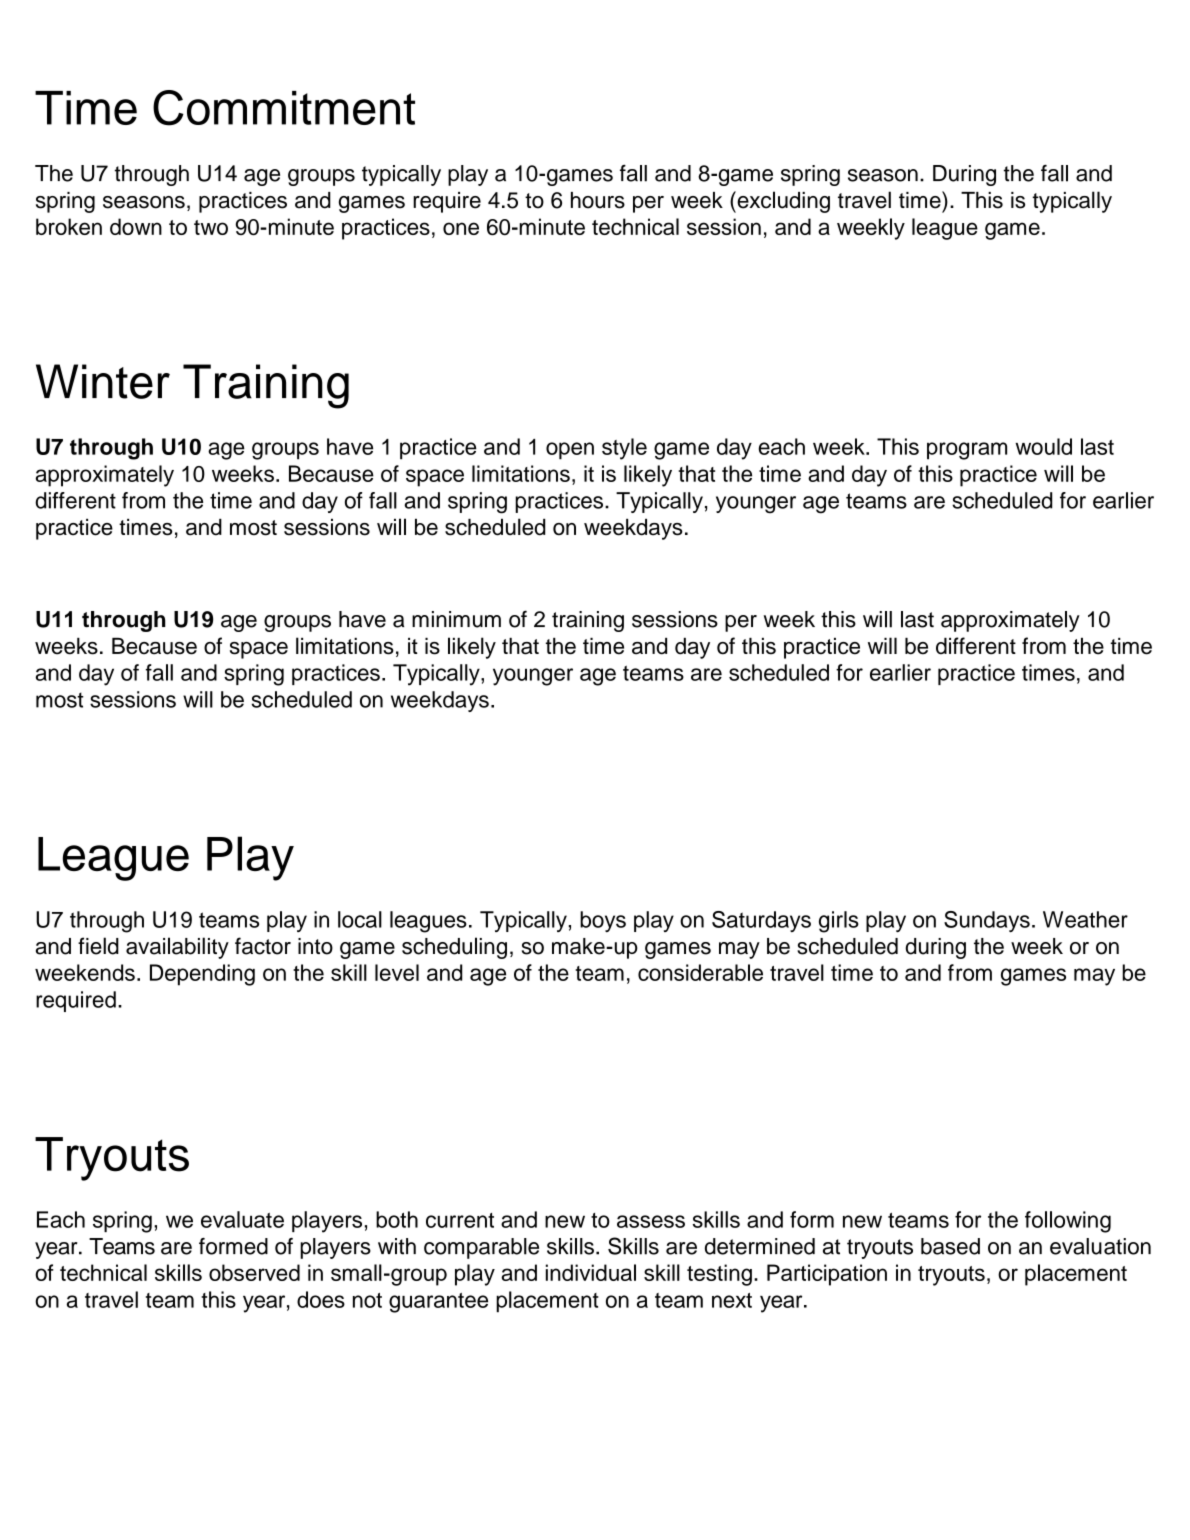 This screenshot has width=1190, height=1540. What do you see at coordinates (254, 1272) in the screenshot?
I see `observed` at bounding box center [254, 1272].
